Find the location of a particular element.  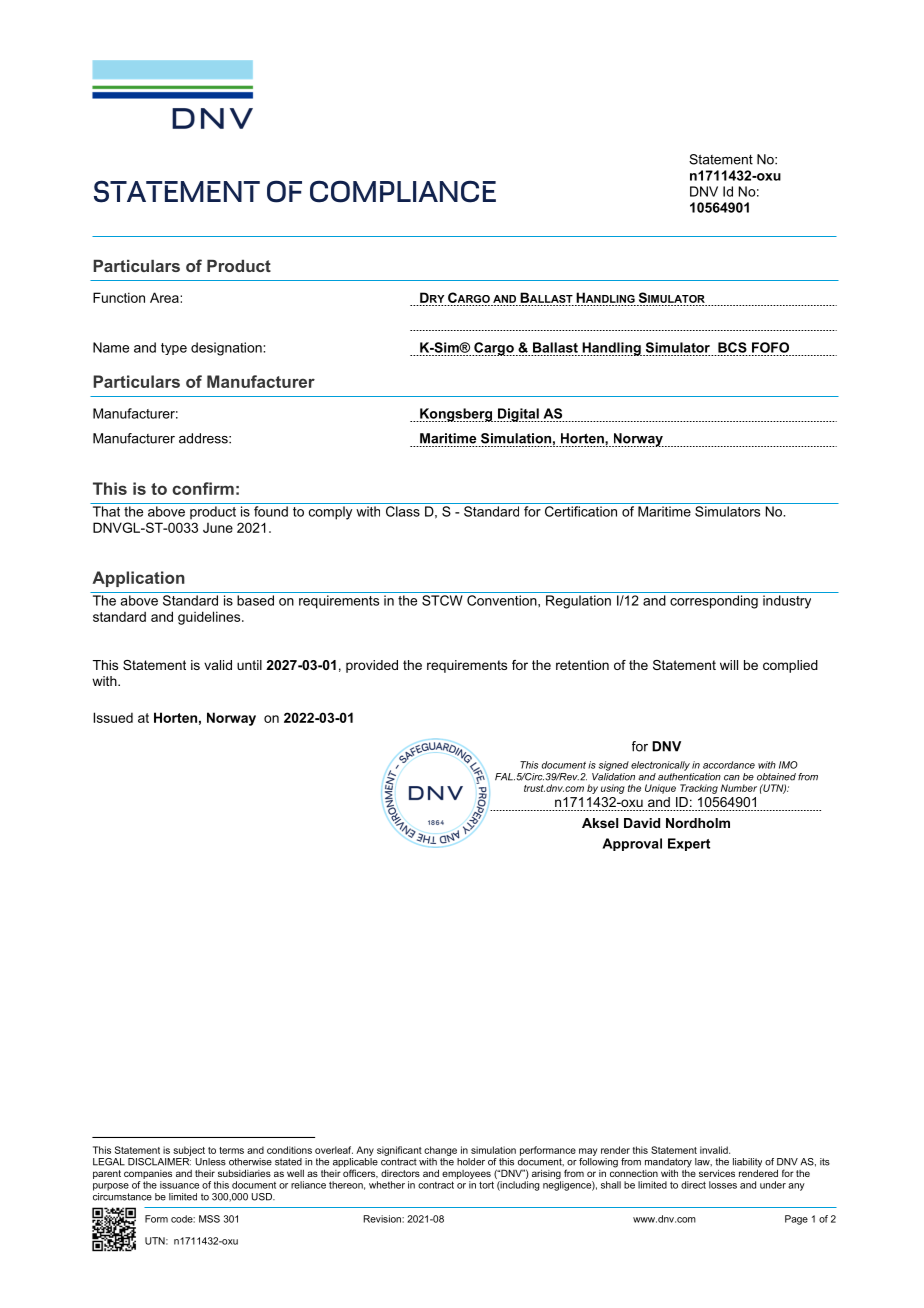

Expert is located at coordinates (689, 844).
